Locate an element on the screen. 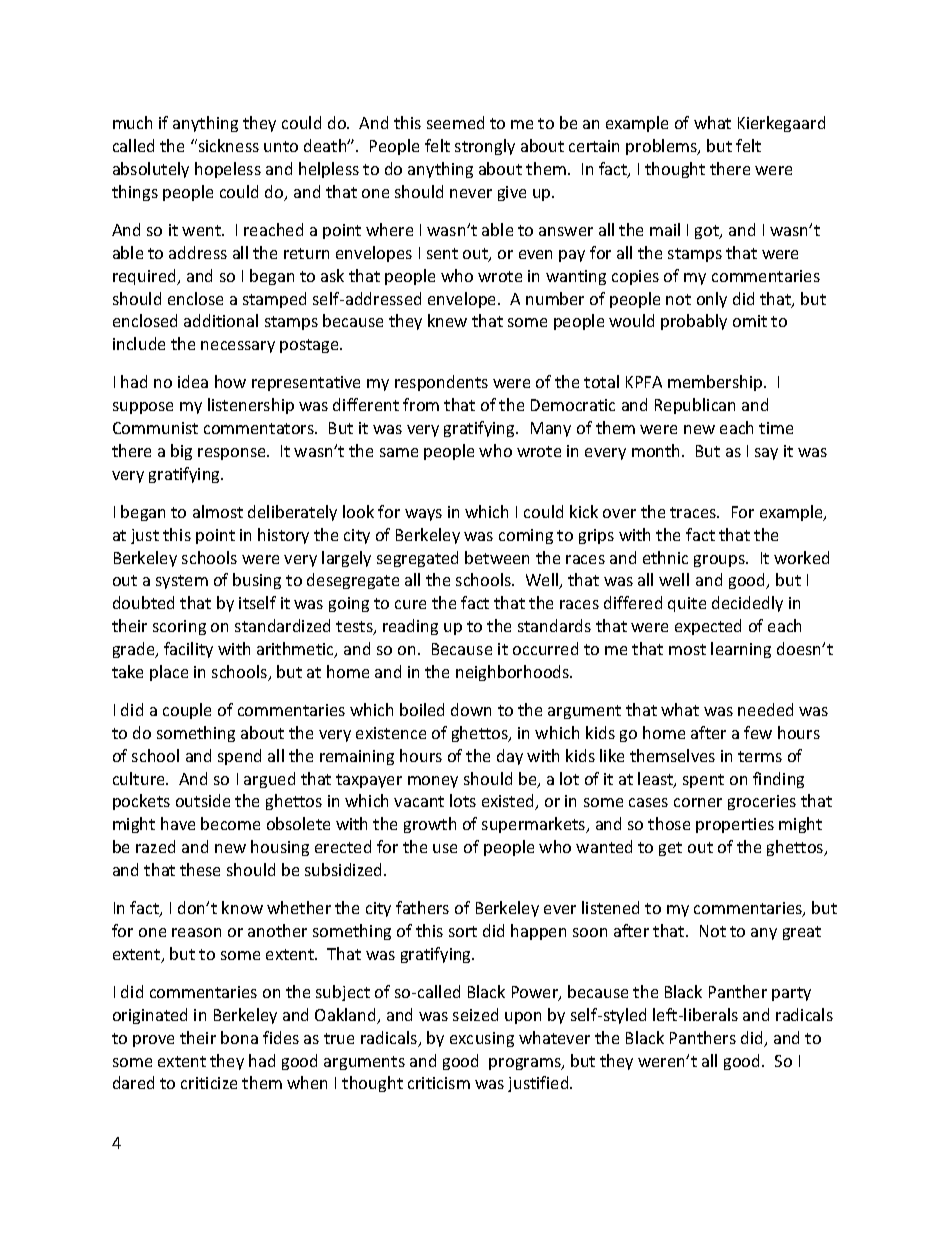 The height and width of the screenshot is (1233, 952). decidedly is located at coordinates (747, 604).
